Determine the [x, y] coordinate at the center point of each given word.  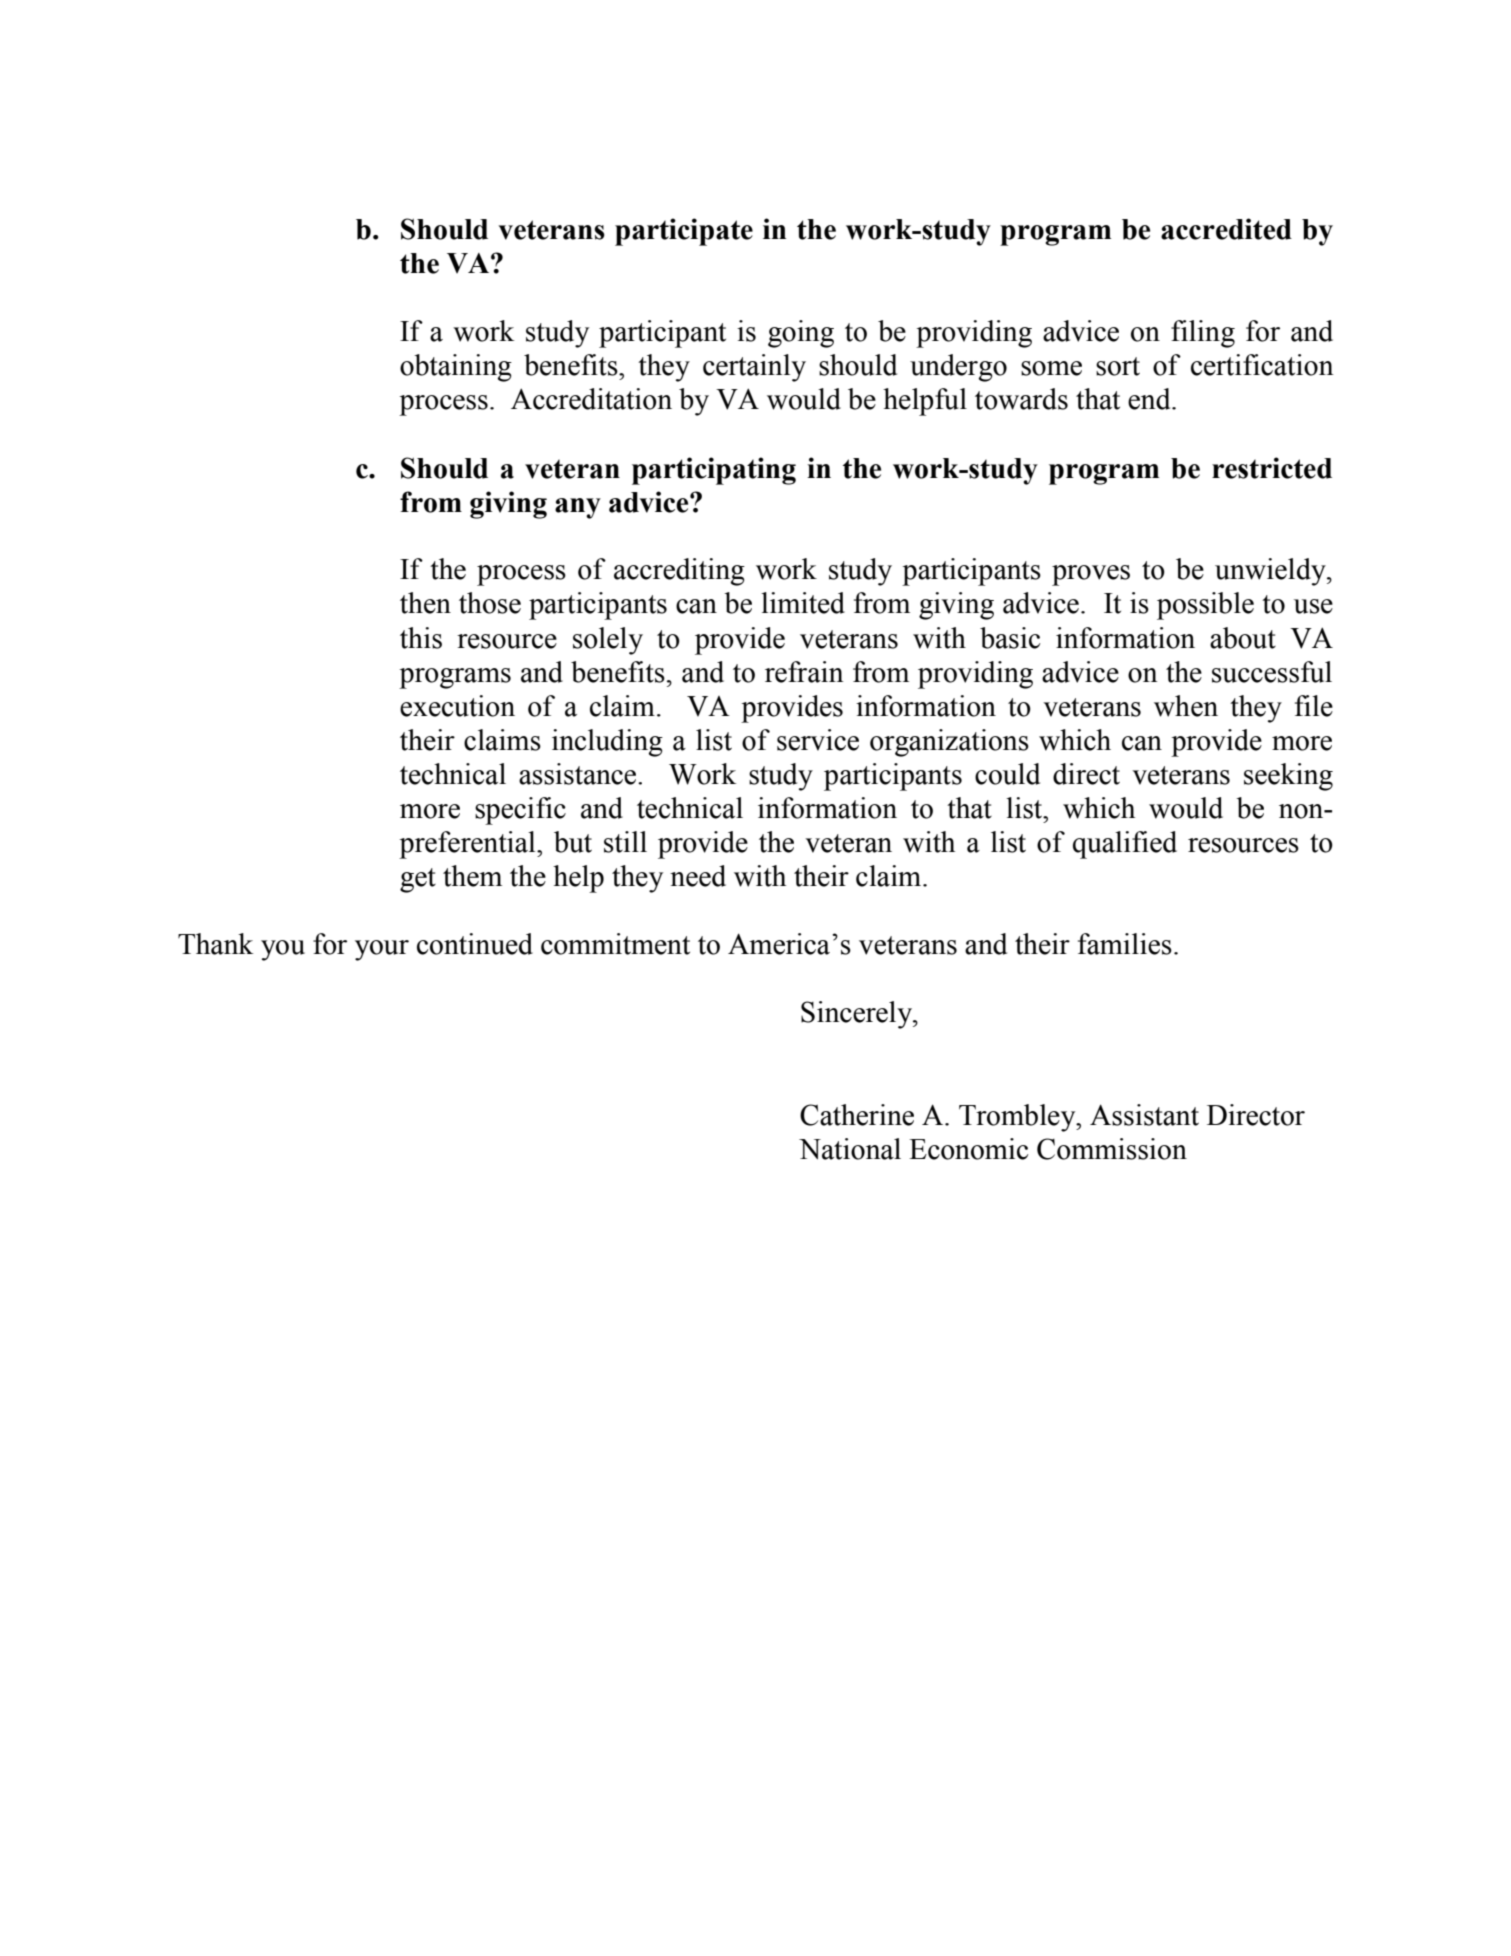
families [1125, 944]
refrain [804, 672]
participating [714, 471]
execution [457, 706]
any [578, 508]
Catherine [857, 1115]
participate [684, 232]
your [382, 950]
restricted [1272, 468]
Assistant [1144, 1115]
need [698, 876]
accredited [1226, 229]
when [1186, 706]
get [418, 880]
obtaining [456, 368]
